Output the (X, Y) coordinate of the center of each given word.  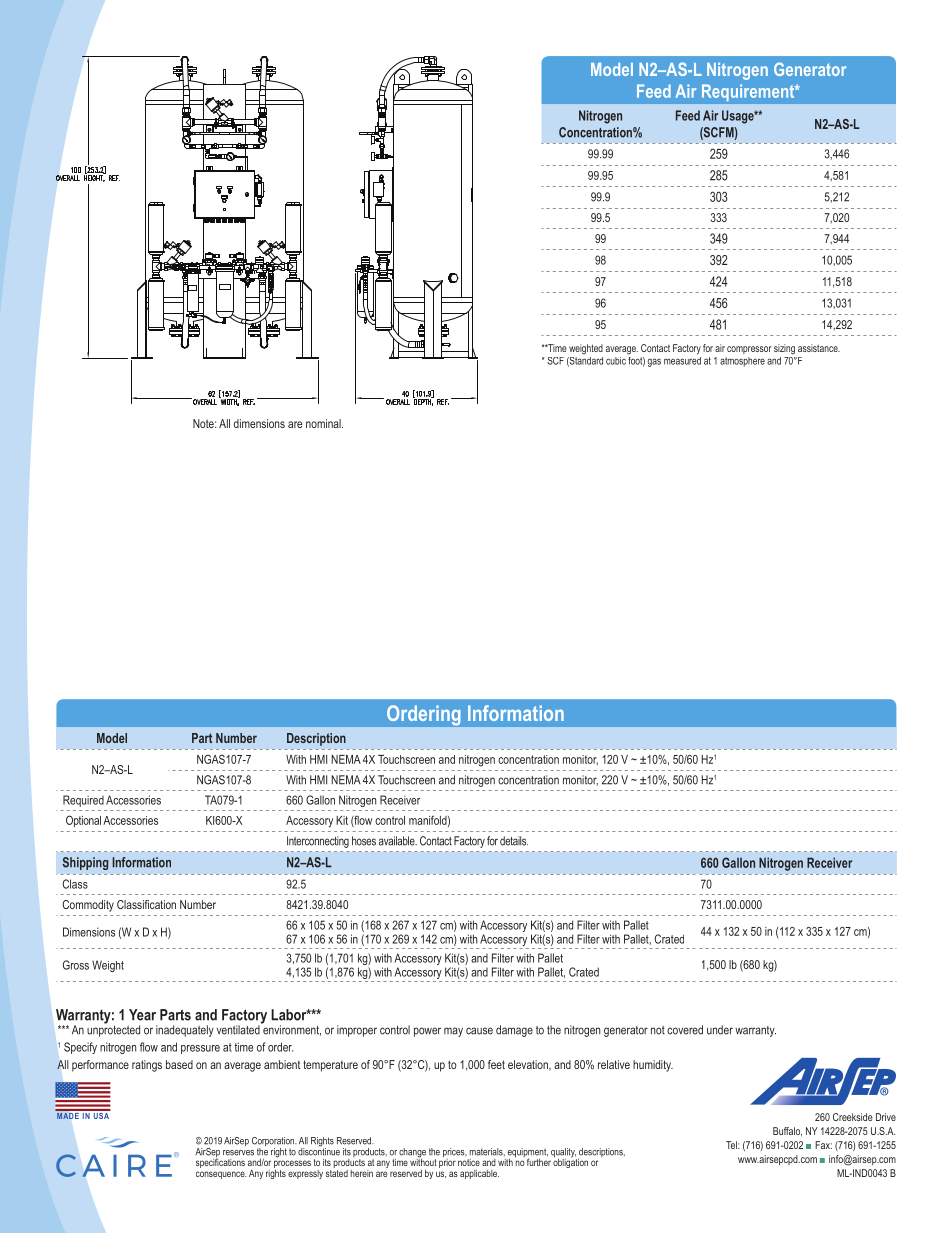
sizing (784, 349)
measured (682, 359)
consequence (221, 1175)
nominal (324, 423)
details (514, 841)
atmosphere (742, 362)
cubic (616, 361)
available (398, 841)
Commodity (88, 906)
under (720, 1030)
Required (83, 801)
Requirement (749, 93)
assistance (819, 348)
